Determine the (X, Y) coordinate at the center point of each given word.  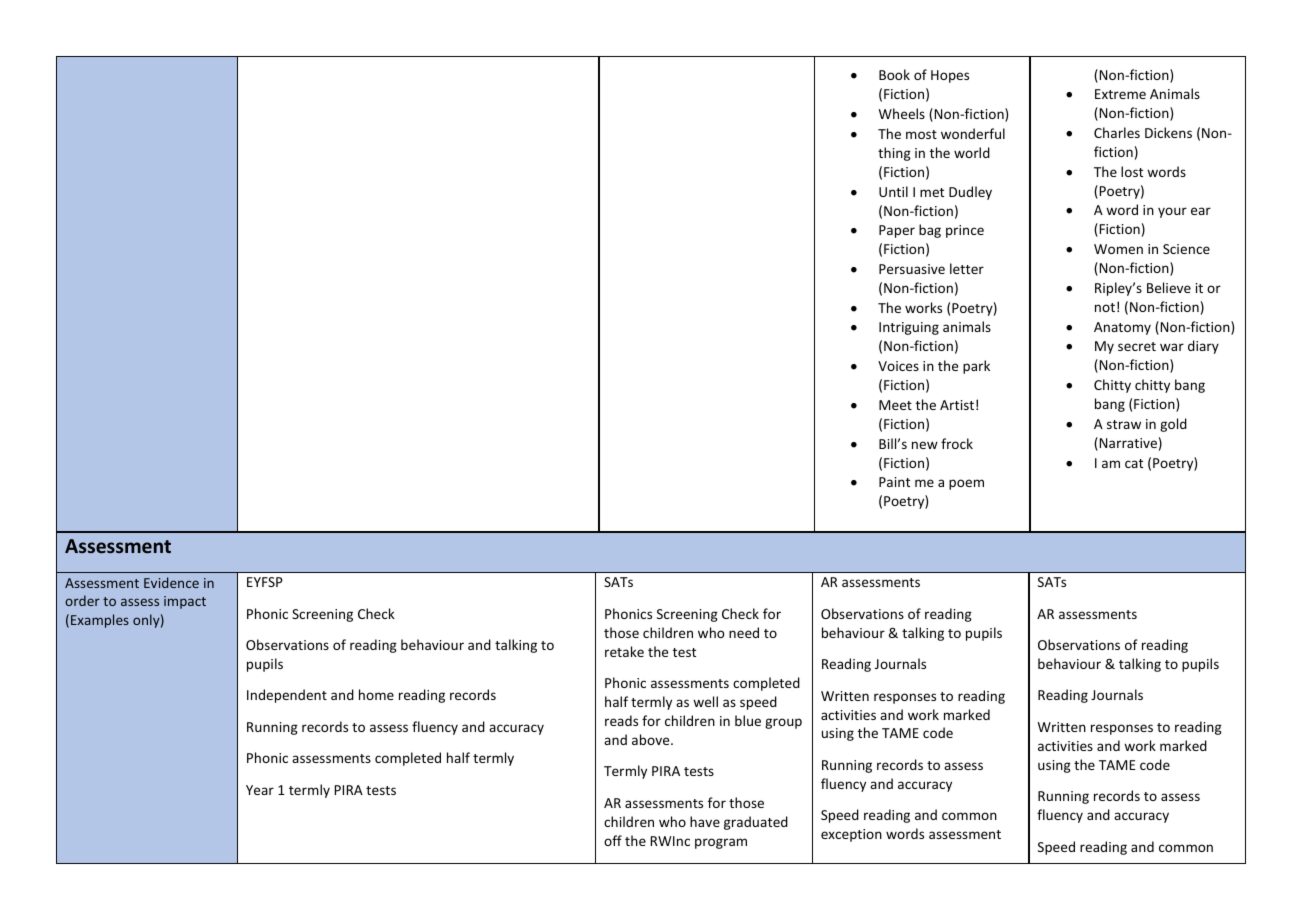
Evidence (171, 582)
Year (260, 790)
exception (851, 835)
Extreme (1120, 94)
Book (894, 74)
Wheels (902, 113)
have (705, 821)
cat (1134, 463)
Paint (894, 482)
